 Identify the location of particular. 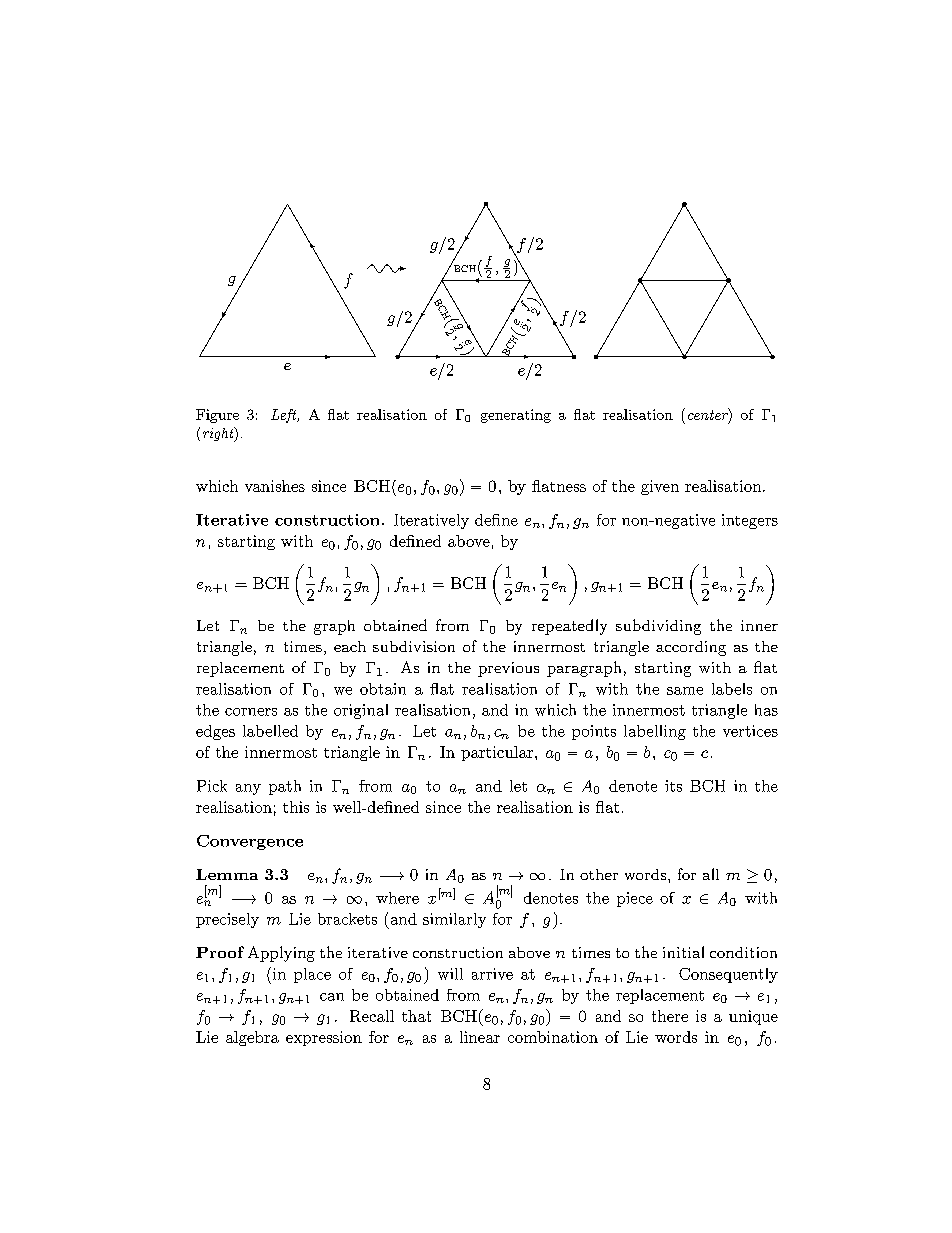
(498, 753).
